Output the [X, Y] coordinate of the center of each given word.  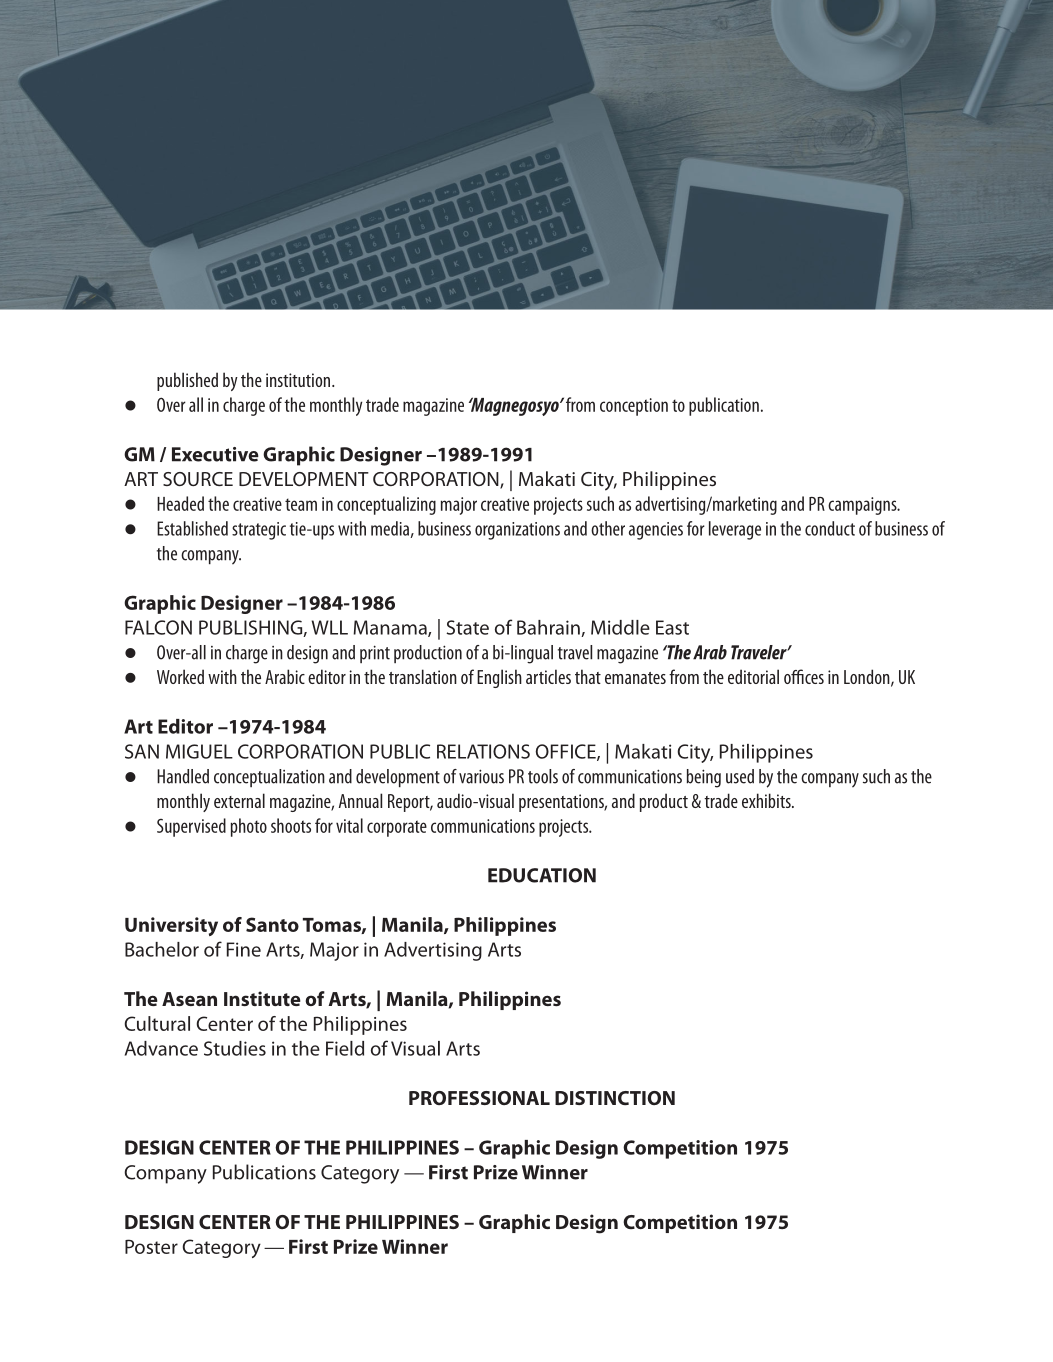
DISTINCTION [615, 1098]
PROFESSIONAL [479, 1098]
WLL [330, 627]
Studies [235, 1048]
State [467, 627]
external [239, 800]
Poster [151, 1246]
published [187, 381]
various [481, 776]
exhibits [767, 800]
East [672, 627]
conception [634, 407]
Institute [262, 998]
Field [345, 1048]
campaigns [863, 506]
